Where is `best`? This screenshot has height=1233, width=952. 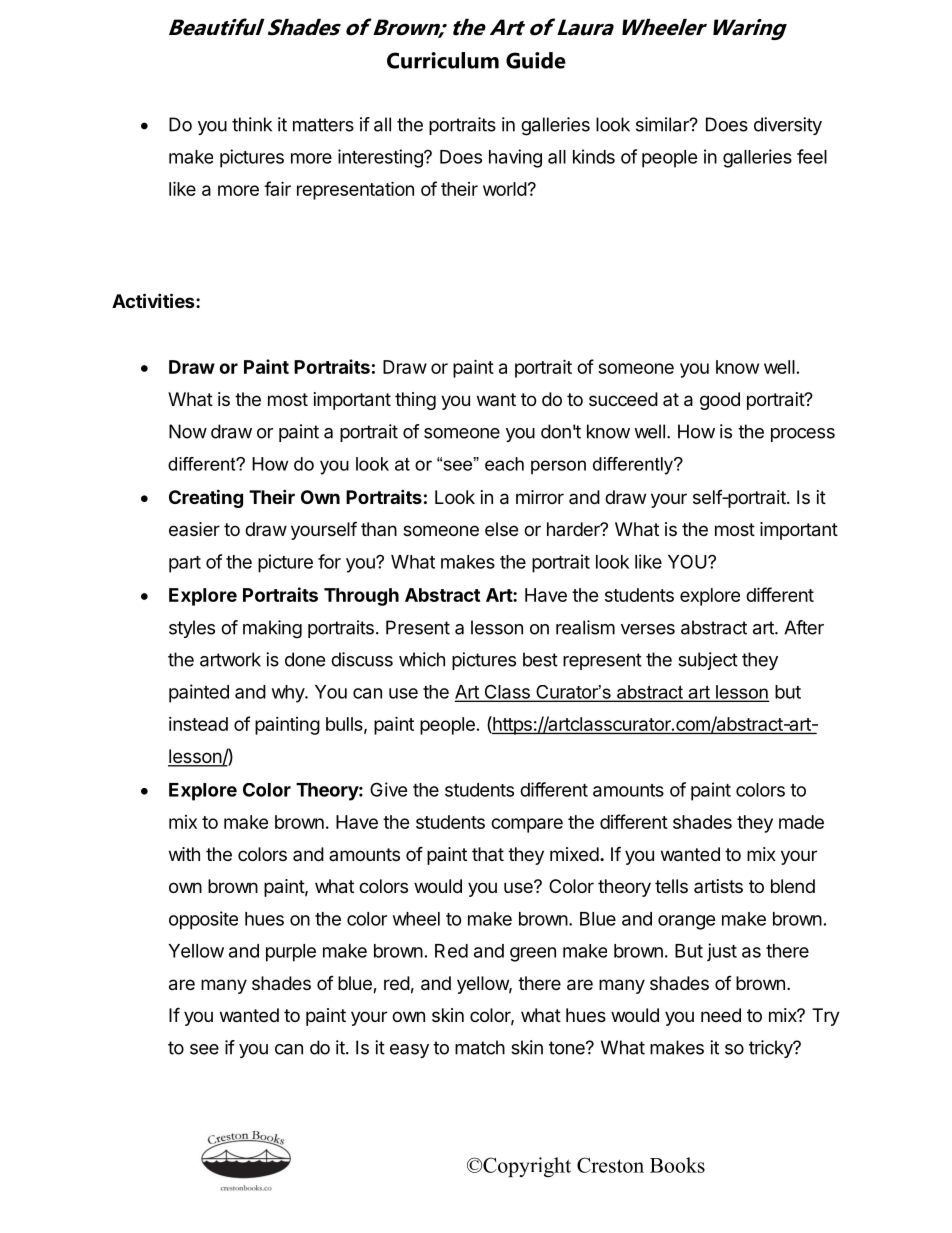 best is located at coordinates (540, 659).
